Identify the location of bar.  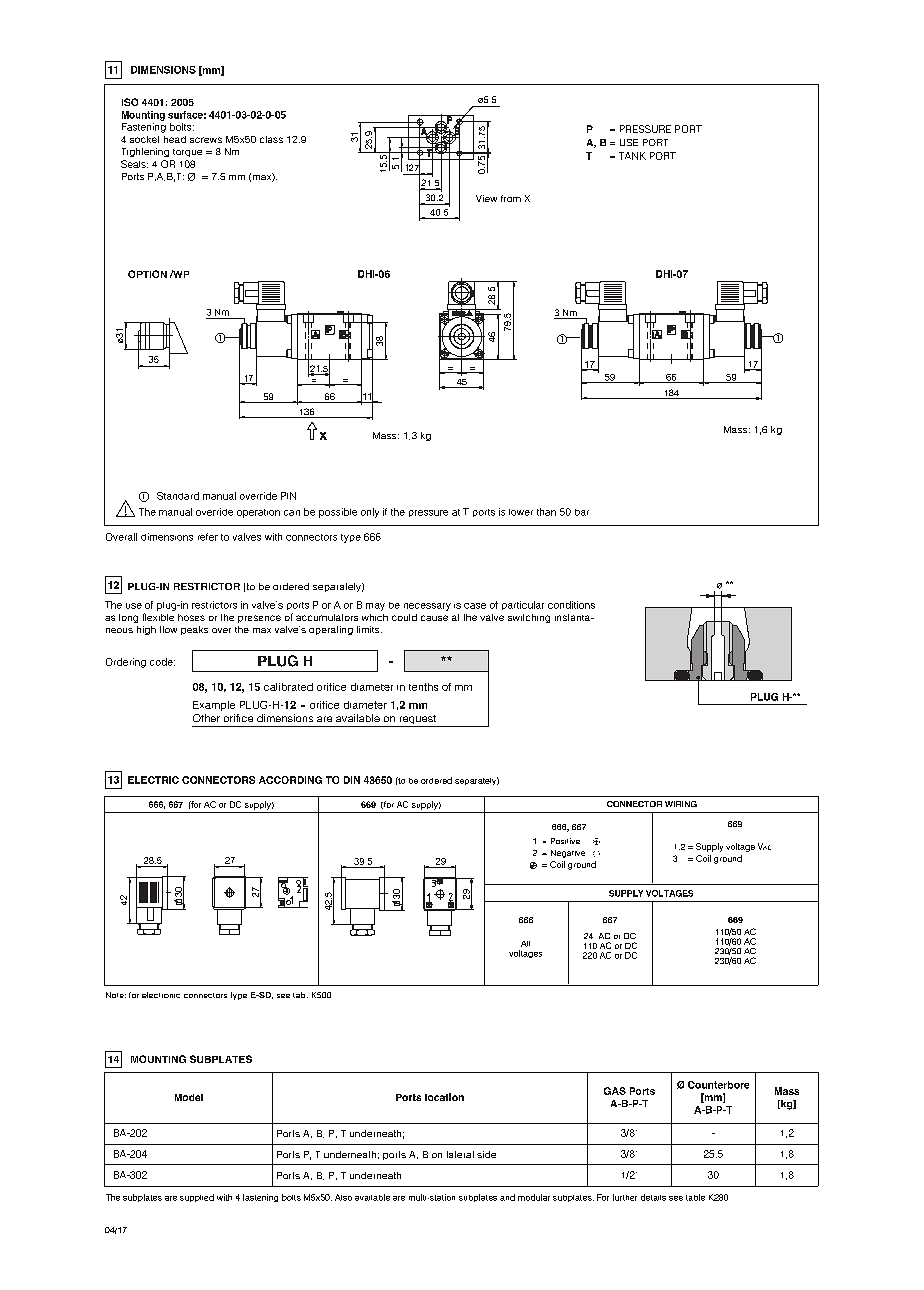
(582, 512).
